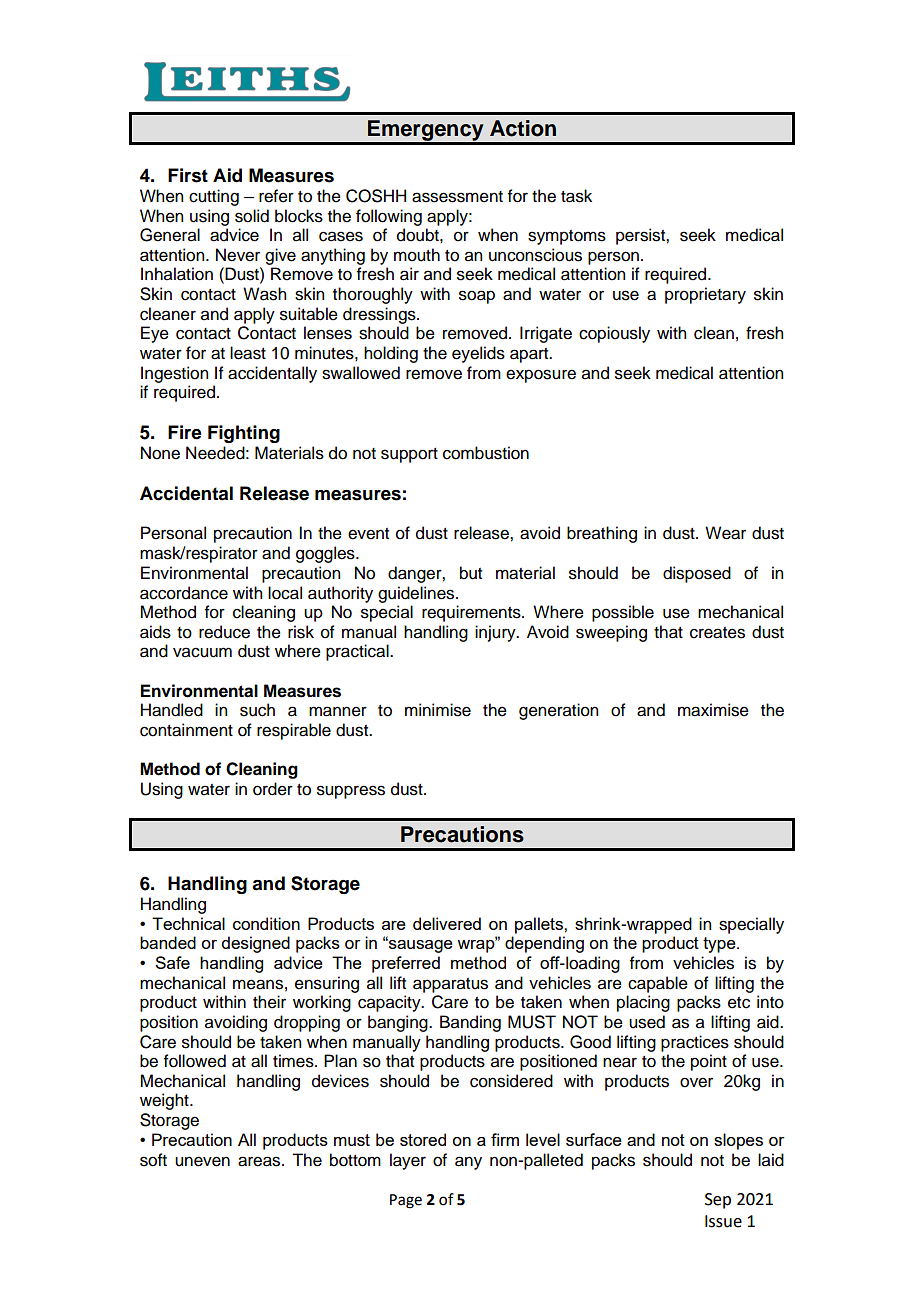 Image resolution: width=924 pixels, height=1308 pixels. I want to click on assessment, so click(457, 197).
